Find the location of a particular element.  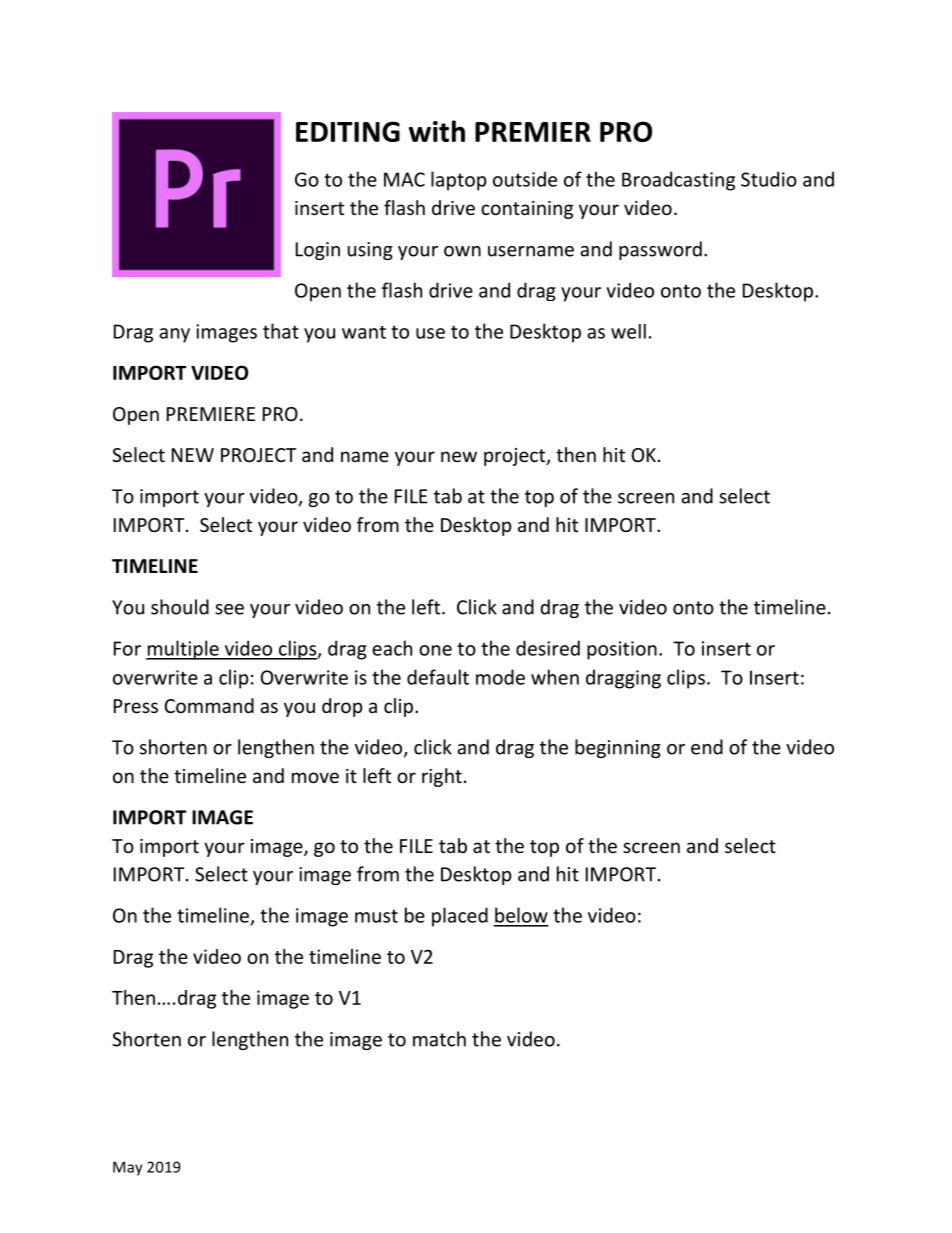

must is located at coordinates (376, 916).
